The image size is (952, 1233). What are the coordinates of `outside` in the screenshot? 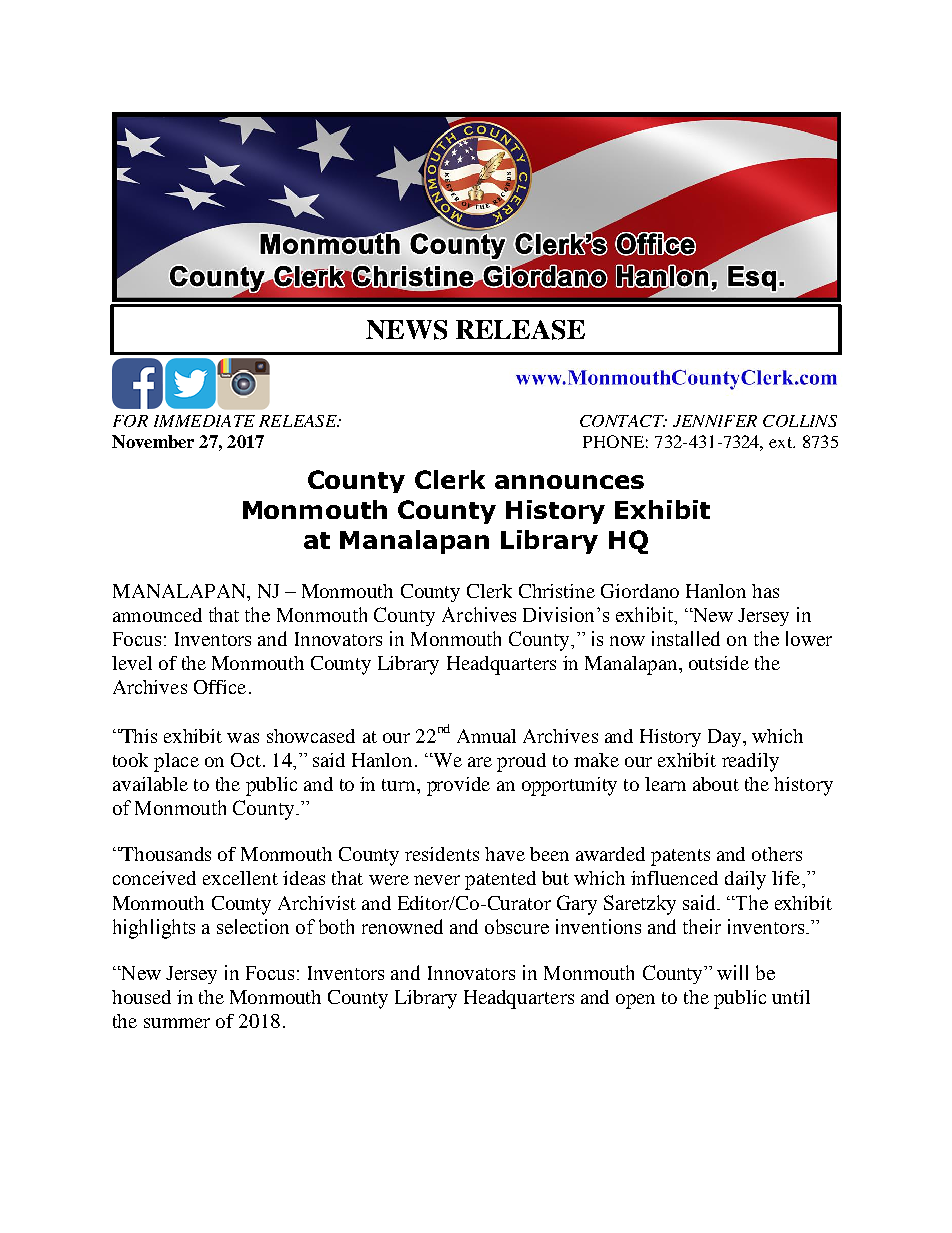 It's located at (719, 663).
